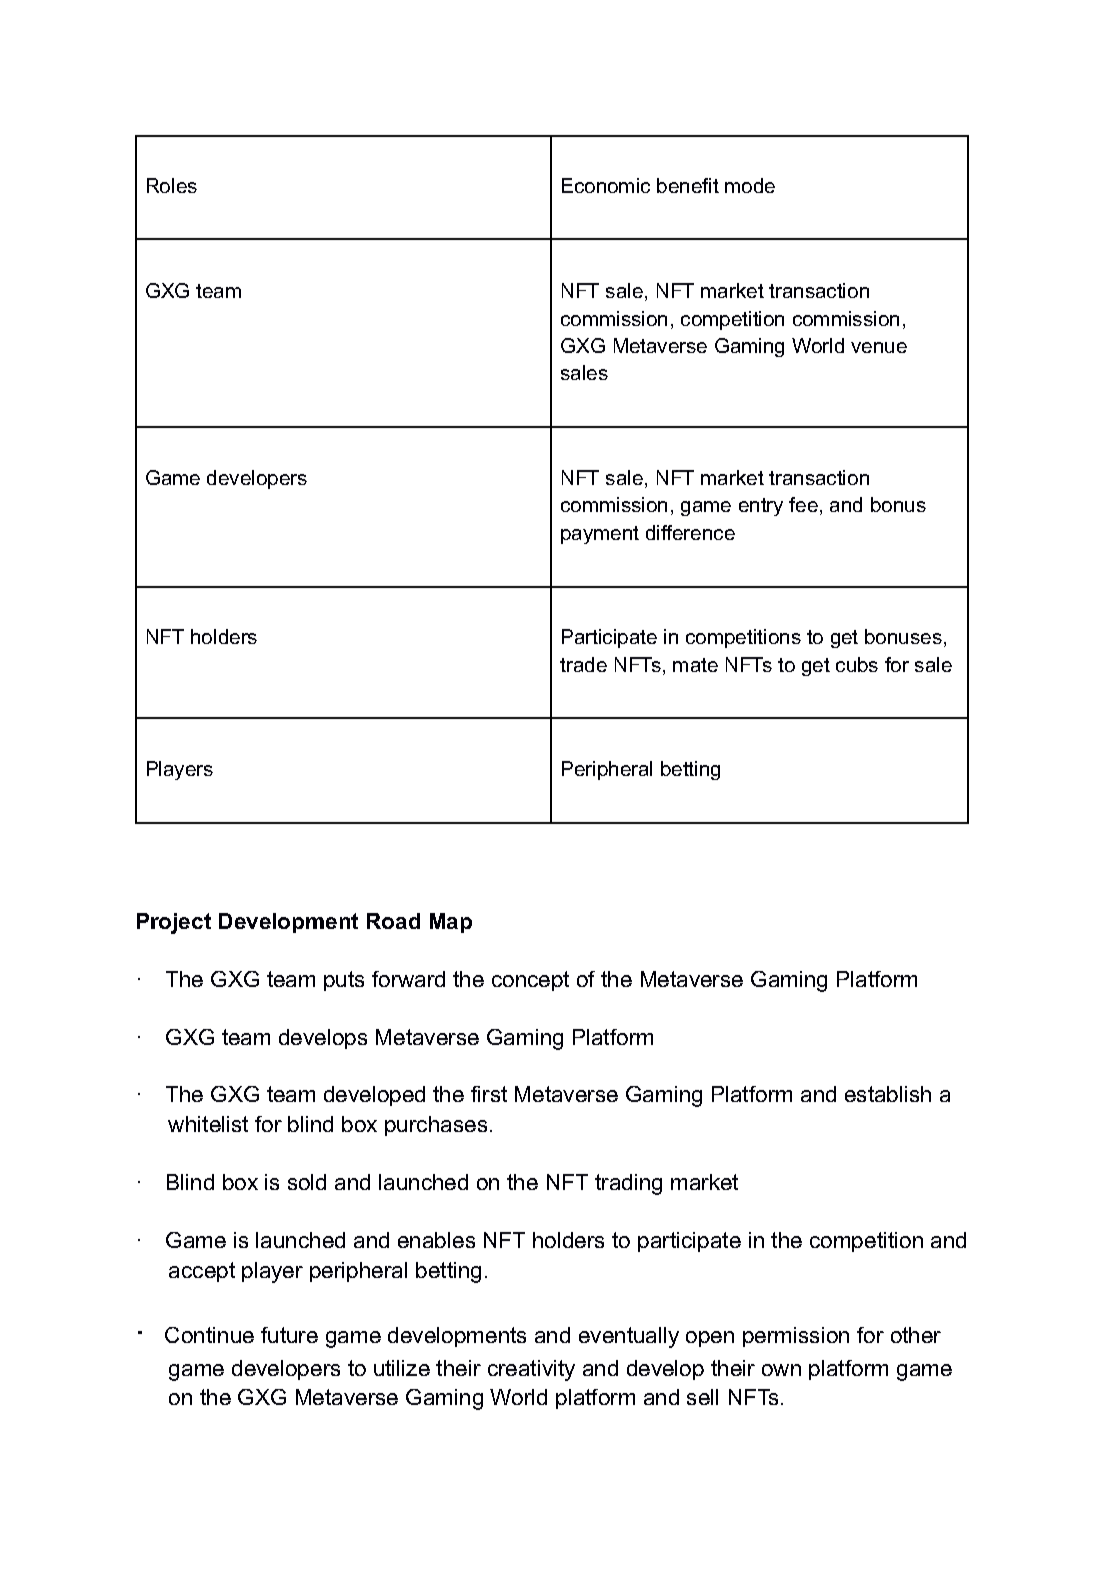  What do you see at coordinates (857, 664) in the screenshot?
I see `cubs` at bounding box center [857, 664].
